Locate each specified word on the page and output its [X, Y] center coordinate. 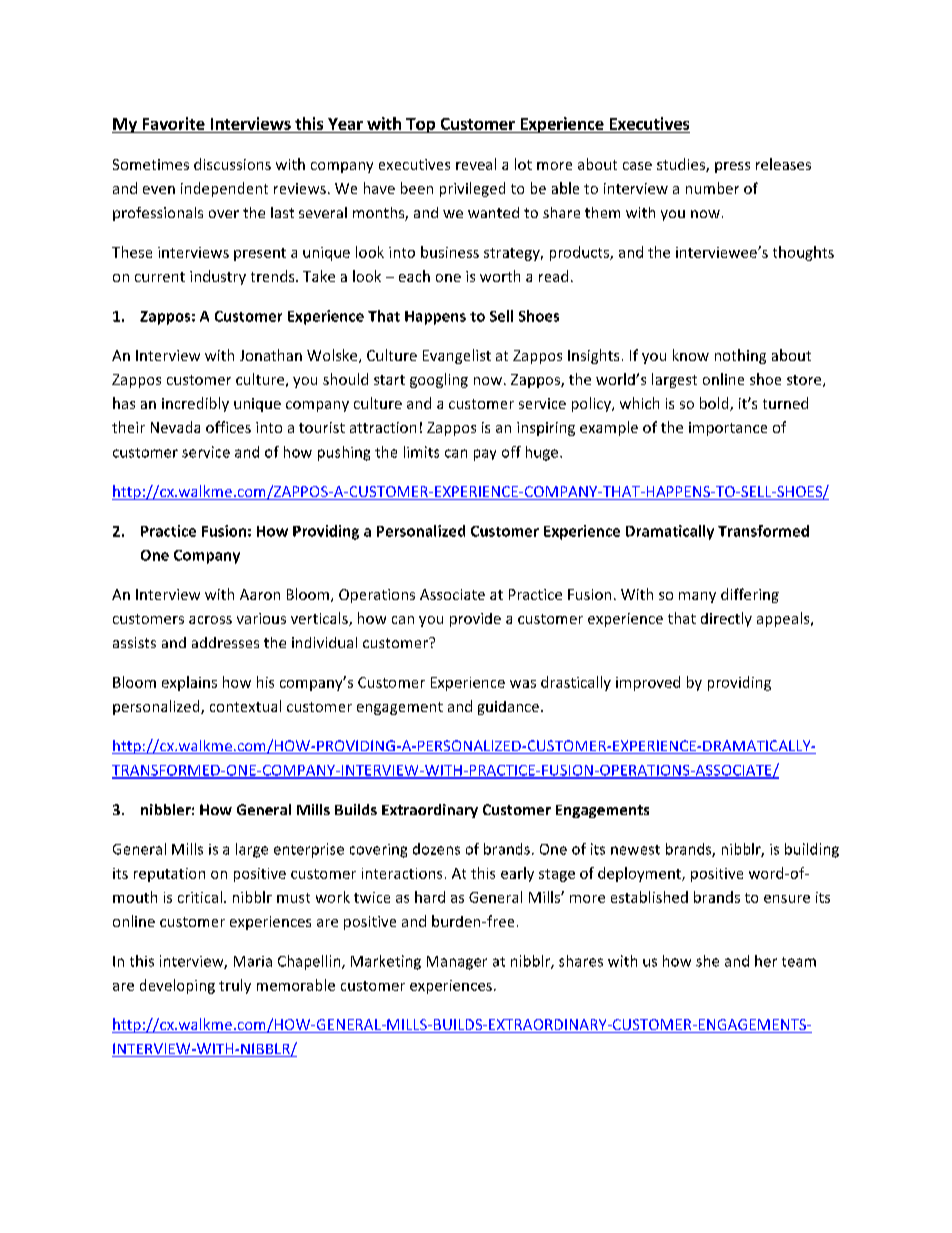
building [812, 850]
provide [475, 620]
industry [218, 277]
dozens [436, 849]
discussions [232, 164]
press [732, 167]
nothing [740, 356]
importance [728, 429]
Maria [253, 961]
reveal [476, 164]
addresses [225, 642]
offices [228, 427]
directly [726, 619]
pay [485, 455]
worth [500, 276]
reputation [169, 875]
